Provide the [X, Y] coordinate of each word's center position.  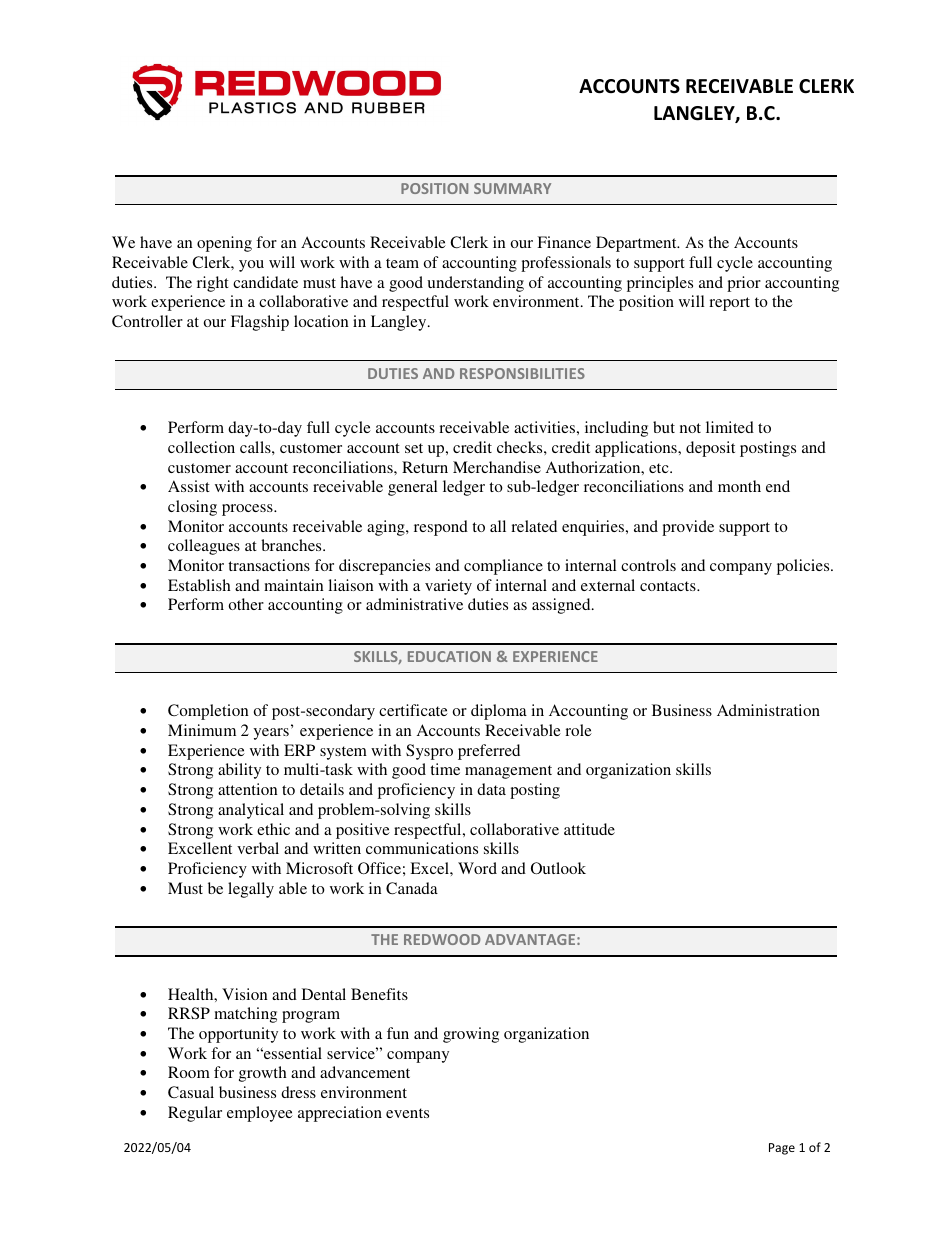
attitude [589, 829]
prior [744, 284]
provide [688, 528]
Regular [195, 1114]
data [491, 789]
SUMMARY [512, 188]
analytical [251, 811]
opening [224, 244]
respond [441, 528]
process [248, 510]
